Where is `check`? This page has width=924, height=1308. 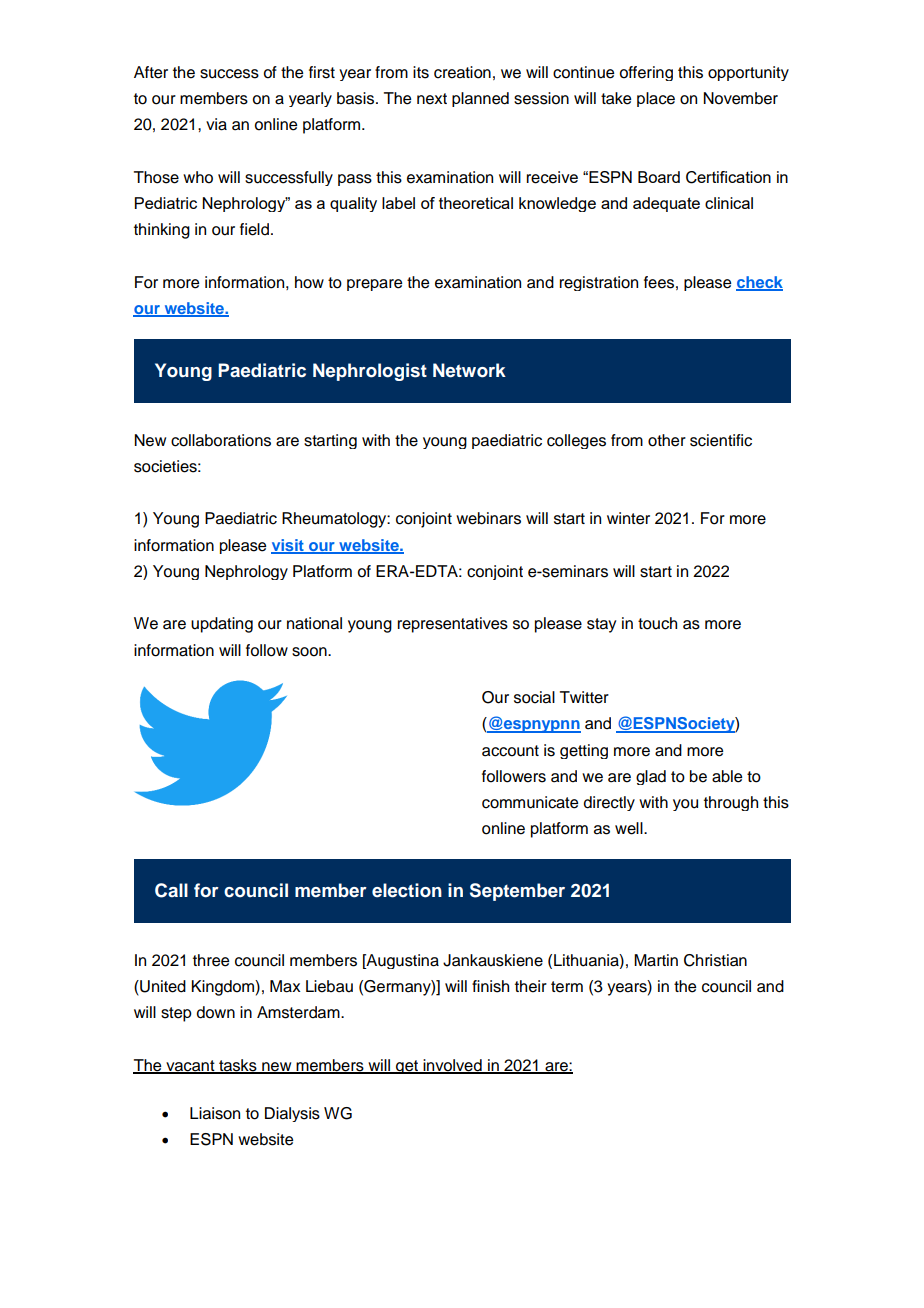 check is located at coordinates (759, 283).
